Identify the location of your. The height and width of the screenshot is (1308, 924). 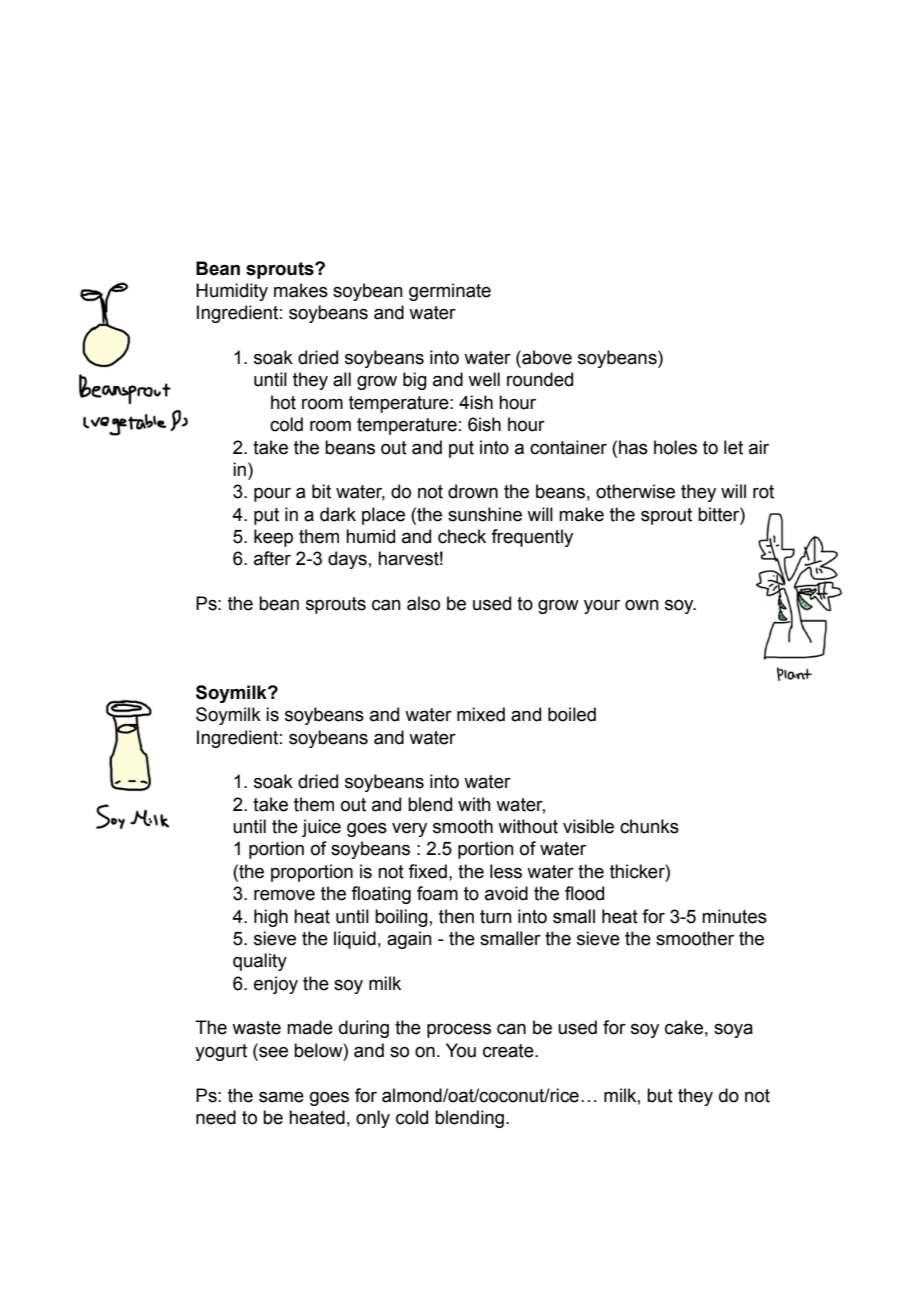
(602, 607).
